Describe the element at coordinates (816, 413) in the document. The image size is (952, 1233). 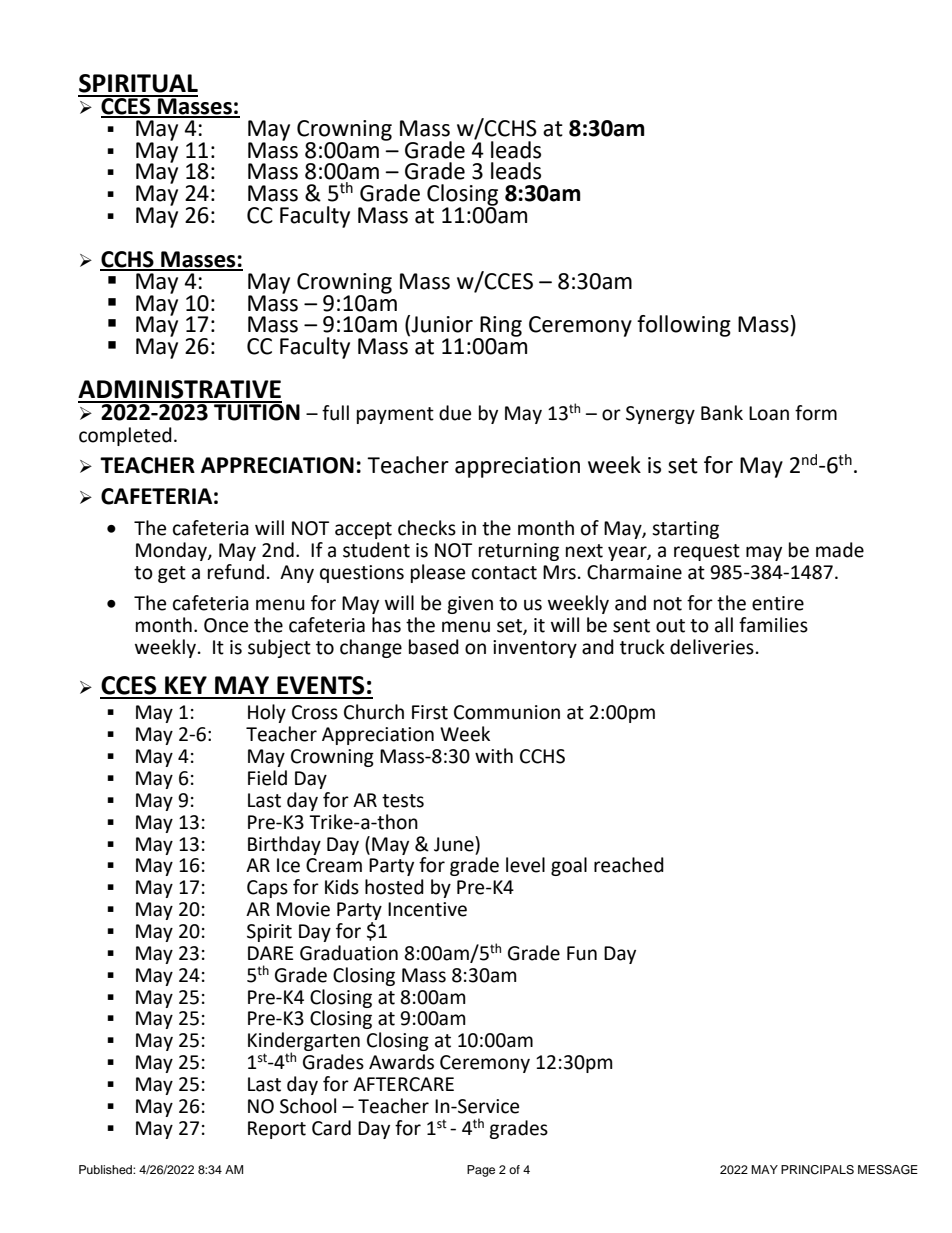
I see `form` at that location.
